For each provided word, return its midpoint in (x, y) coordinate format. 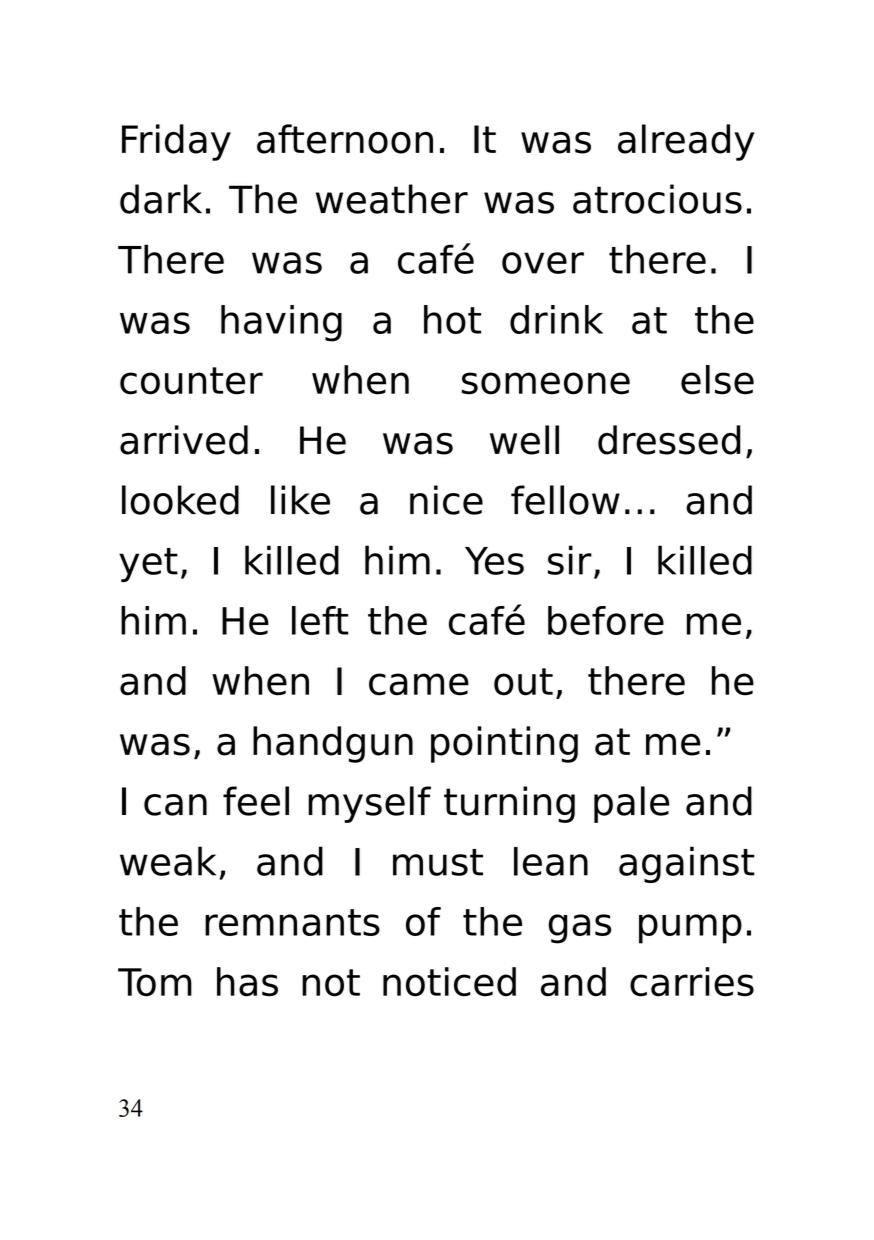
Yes (494, 561)
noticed (449, 982)
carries (692, 982)
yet (148, 565)
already (686, 142)
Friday (176, 142)
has (247, 982)
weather (392, 199)
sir (570, 560)
